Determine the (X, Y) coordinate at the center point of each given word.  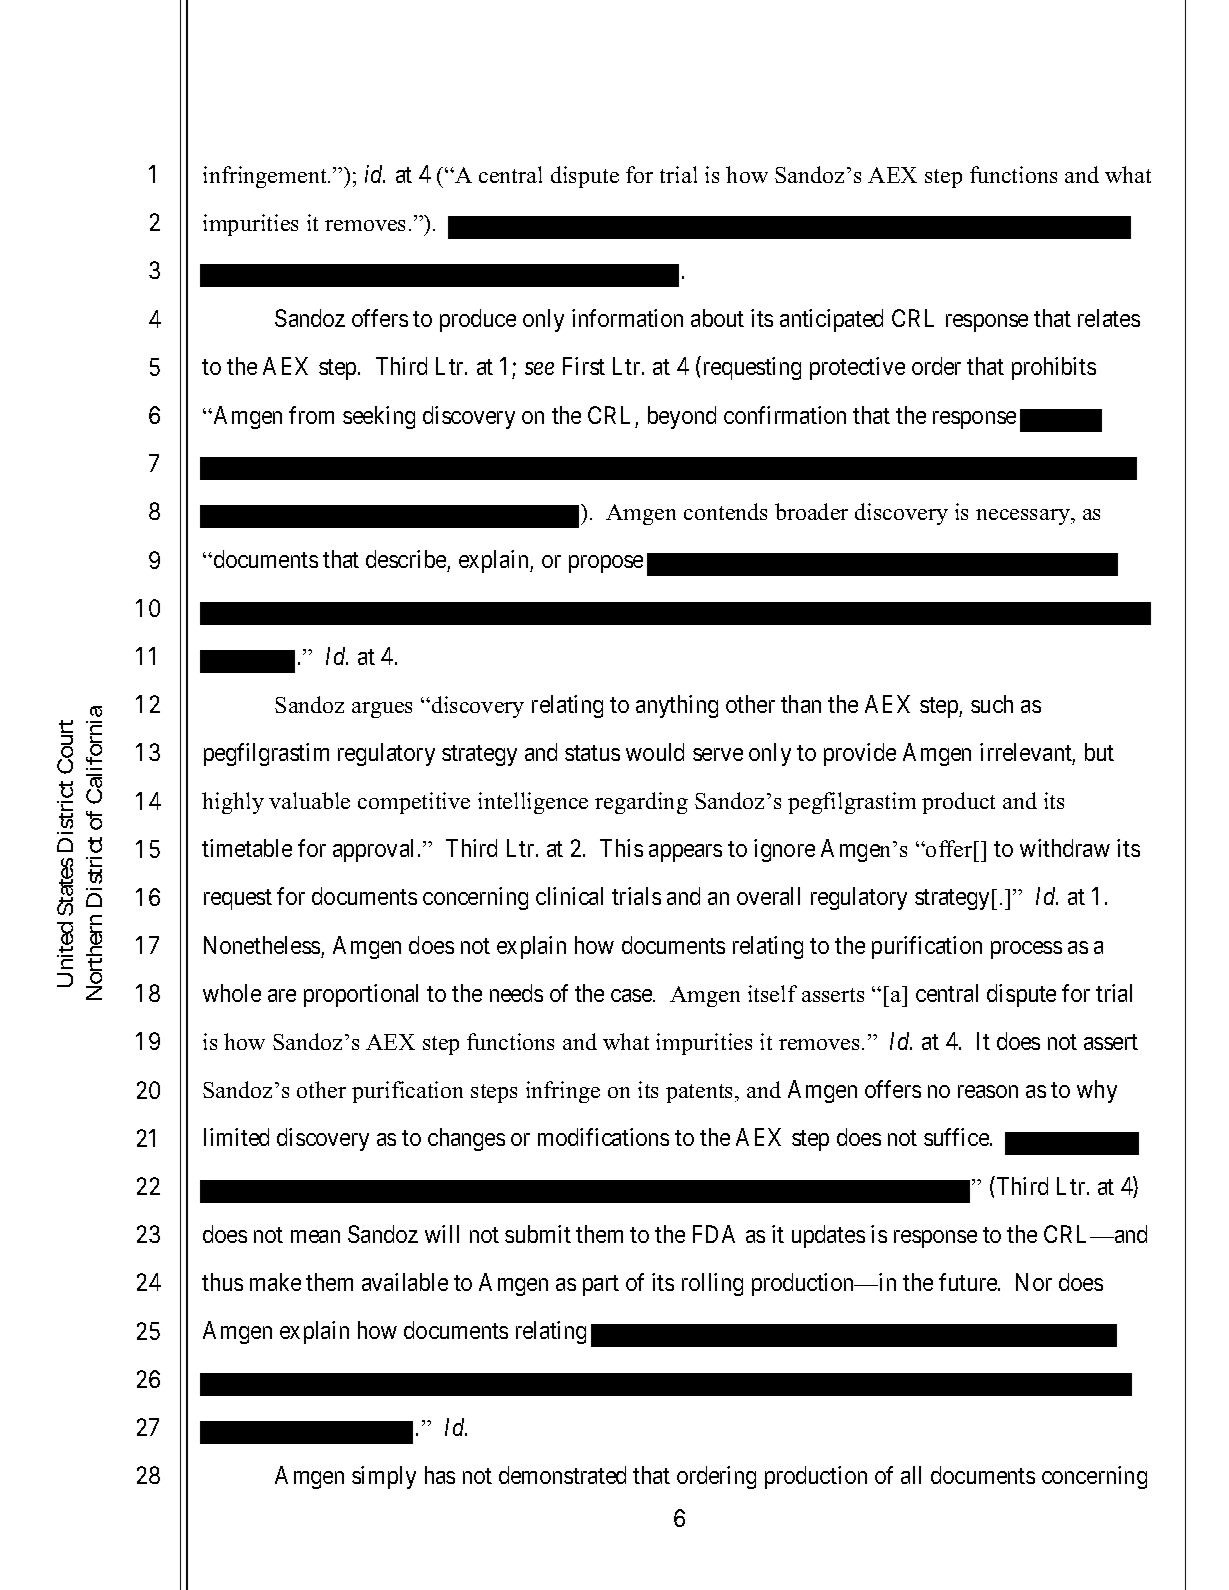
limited (236, 1137)
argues (382, 710)
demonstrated (562, 1475)
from (311, 415)
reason (988, 1091)
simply (384, 1477)
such (992, 704)
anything (677, 706)
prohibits (1054, 368)
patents (701, 1093)
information (627, 318)
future (969, 1282)
